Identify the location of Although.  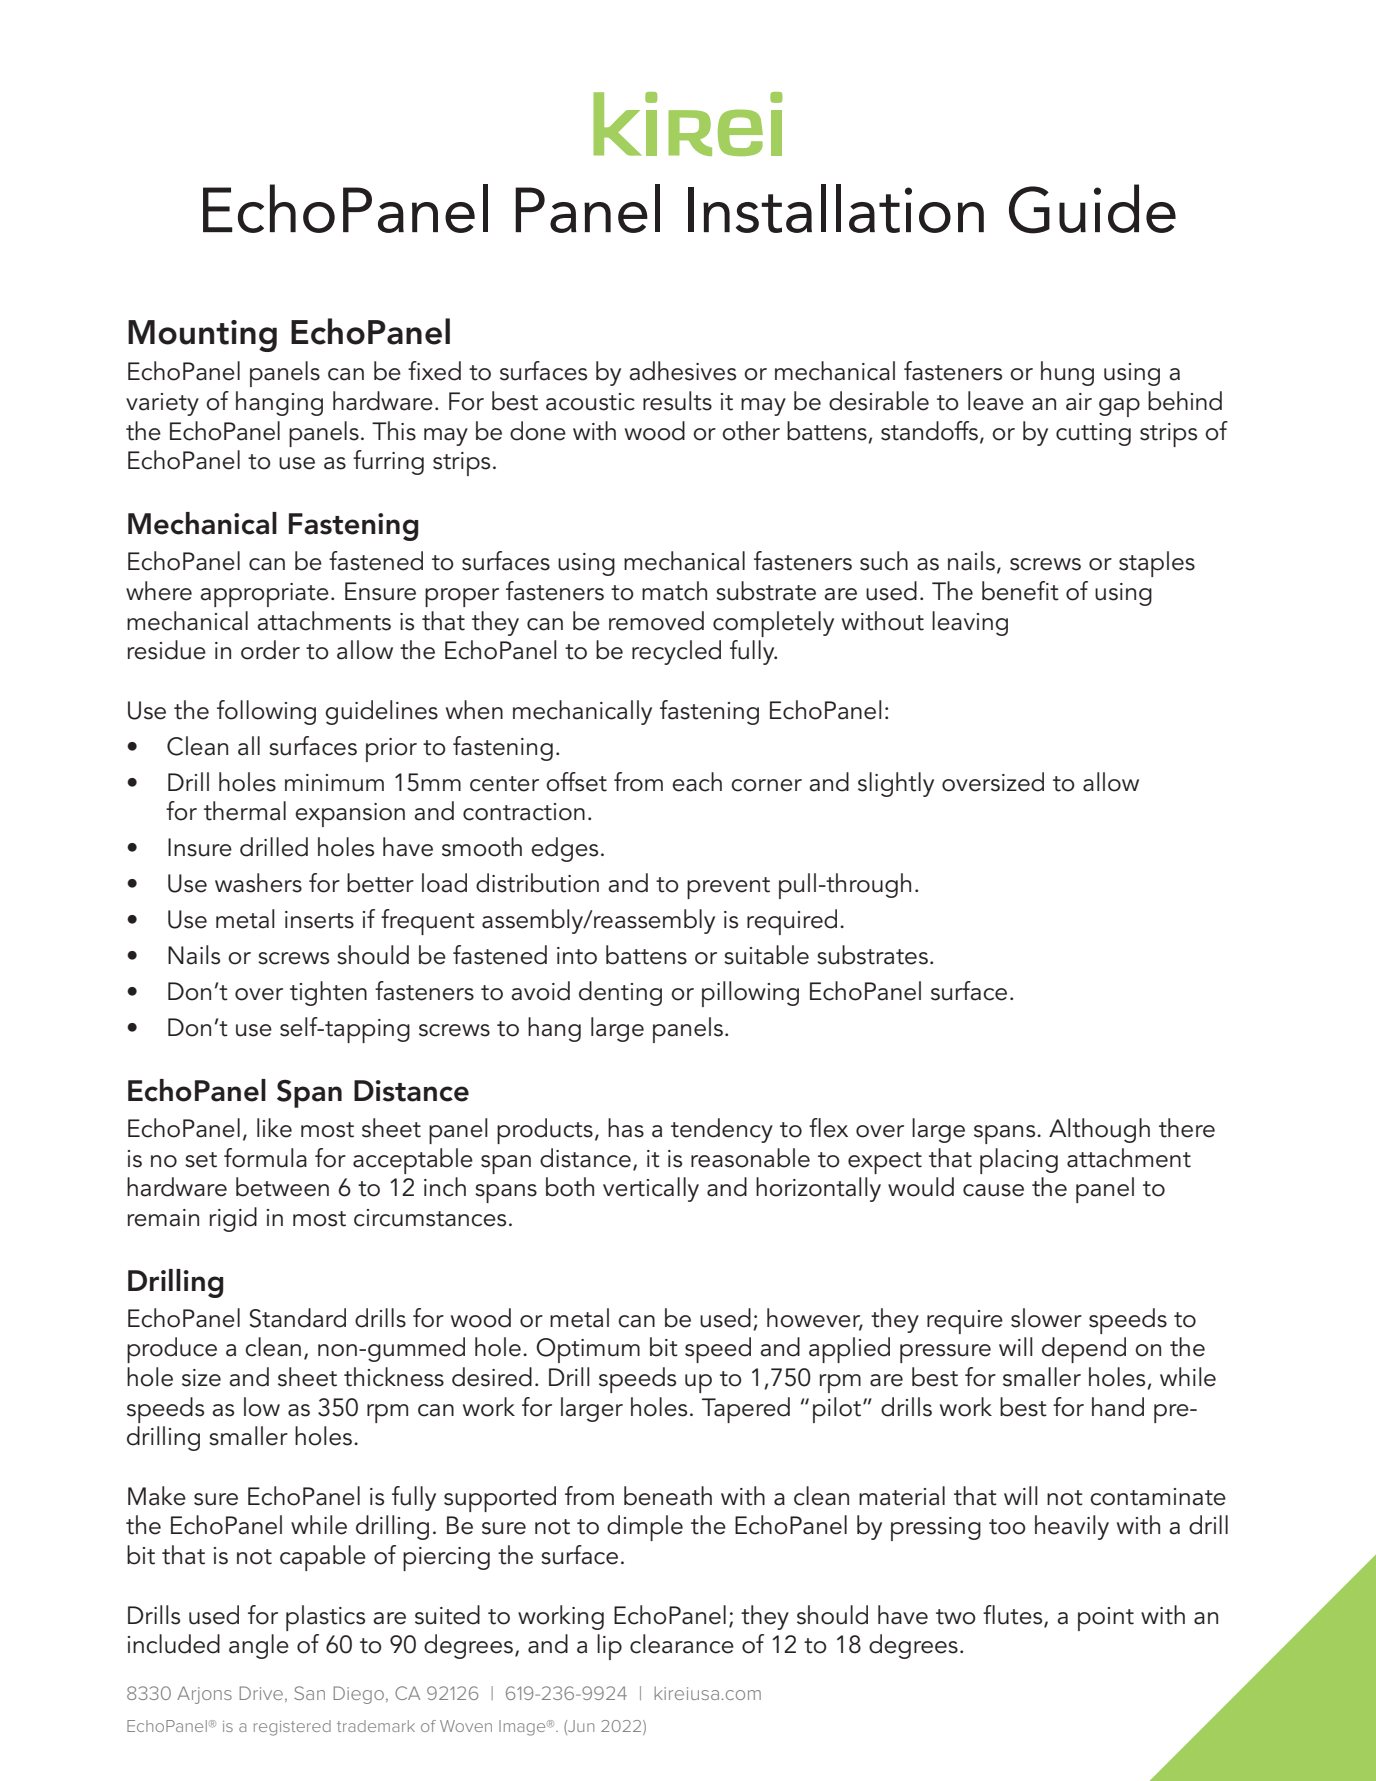
(1099, 1130).
